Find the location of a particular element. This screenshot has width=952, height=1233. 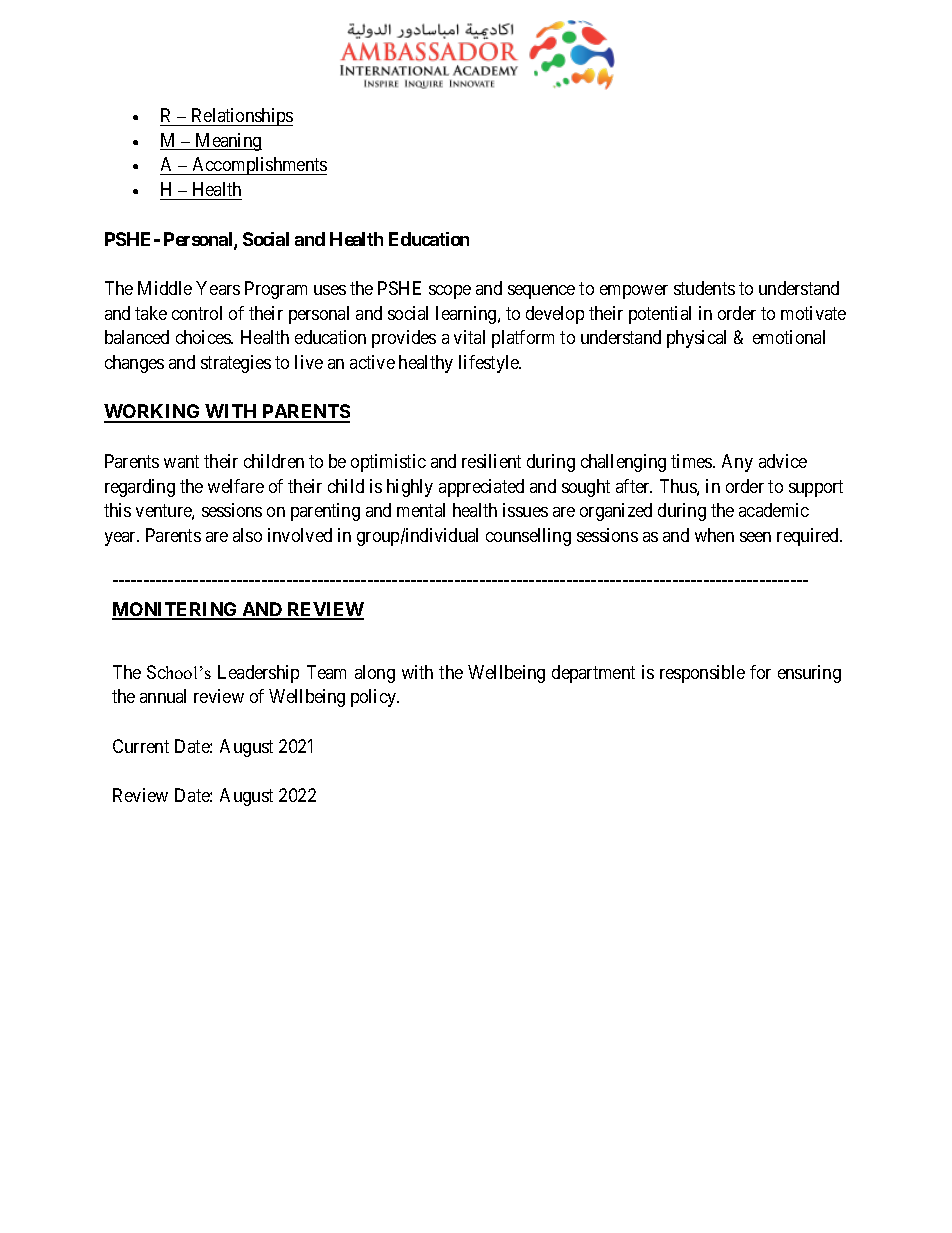

empower is located at coordinates (634, 292).
